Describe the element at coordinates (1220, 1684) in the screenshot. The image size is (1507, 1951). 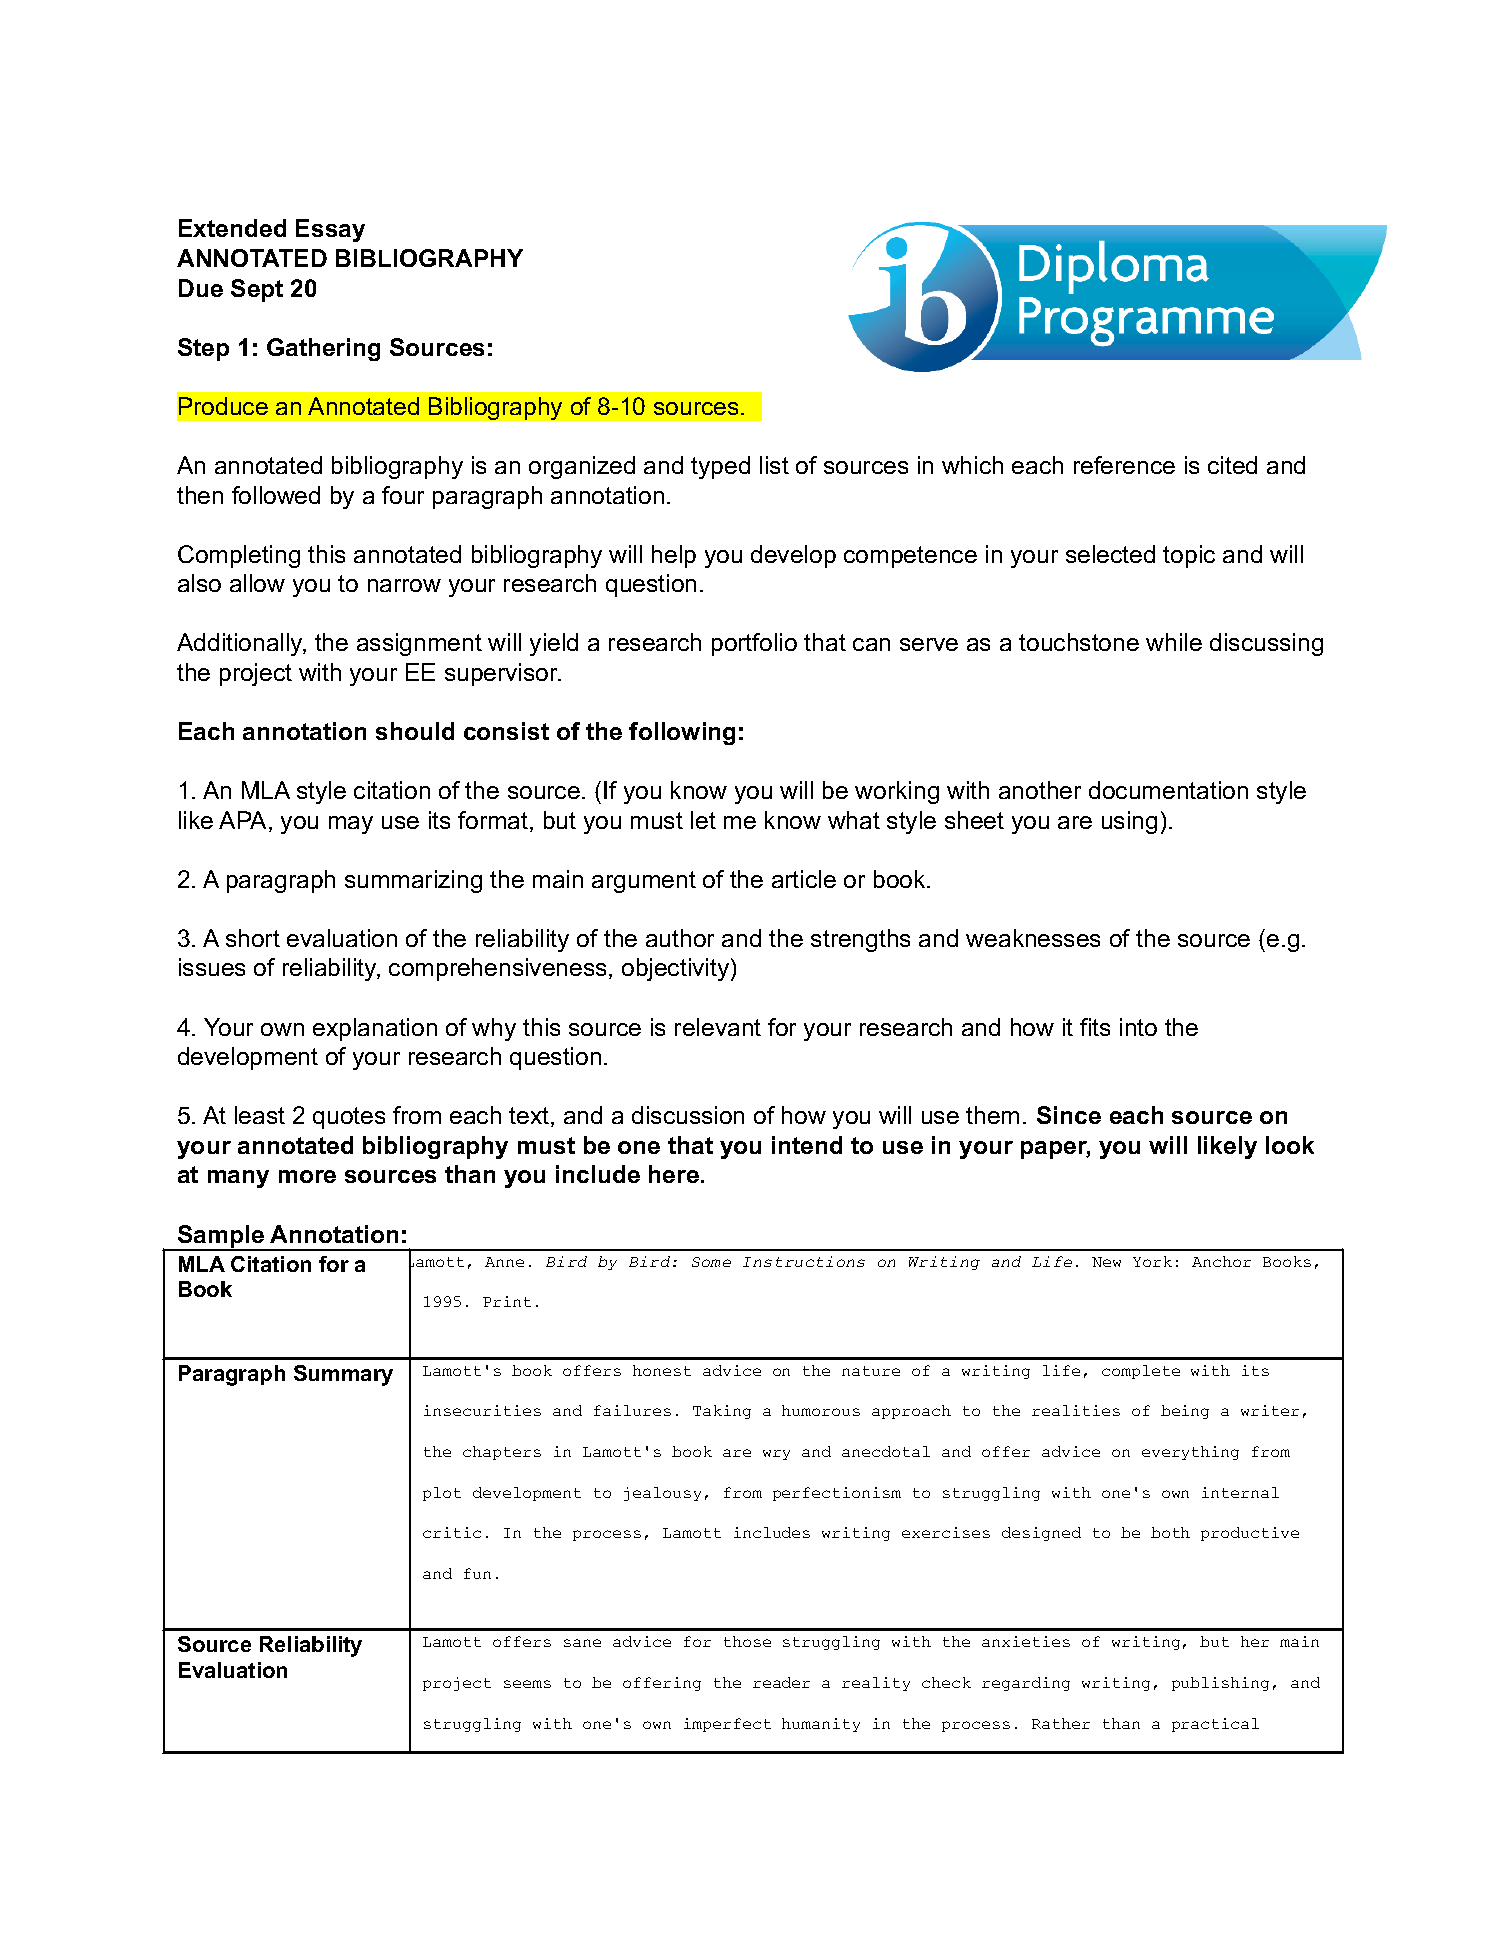
I see `publishing` at that location.
